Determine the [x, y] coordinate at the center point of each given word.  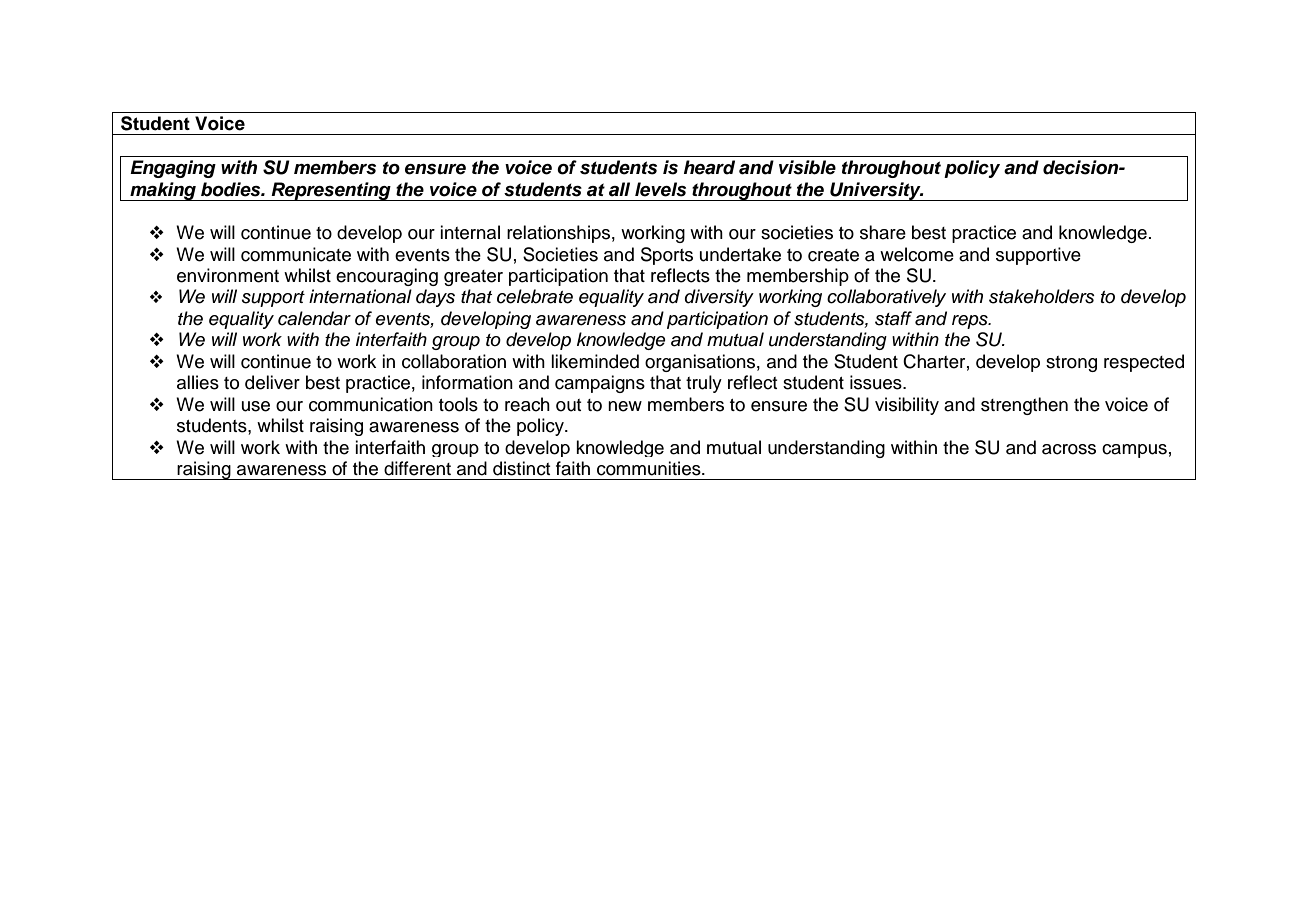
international [360, 296]
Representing [331, 191]
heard [709, 167]
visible [807, 167]
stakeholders [1042, 296]
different [417, 468]
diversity [719, 298]
